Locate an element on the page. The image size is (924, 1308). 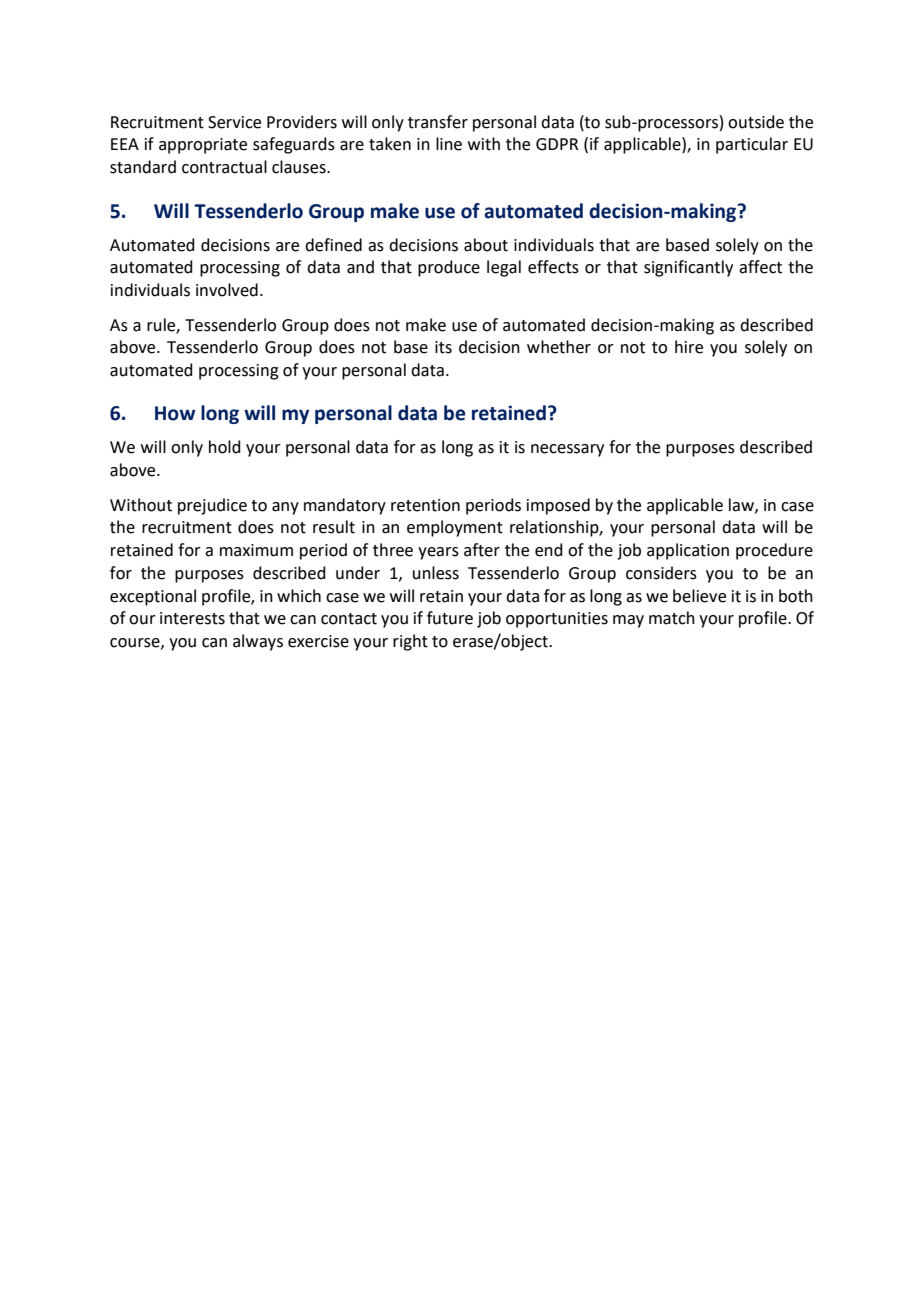
its is located at coordinates (443, 347).
